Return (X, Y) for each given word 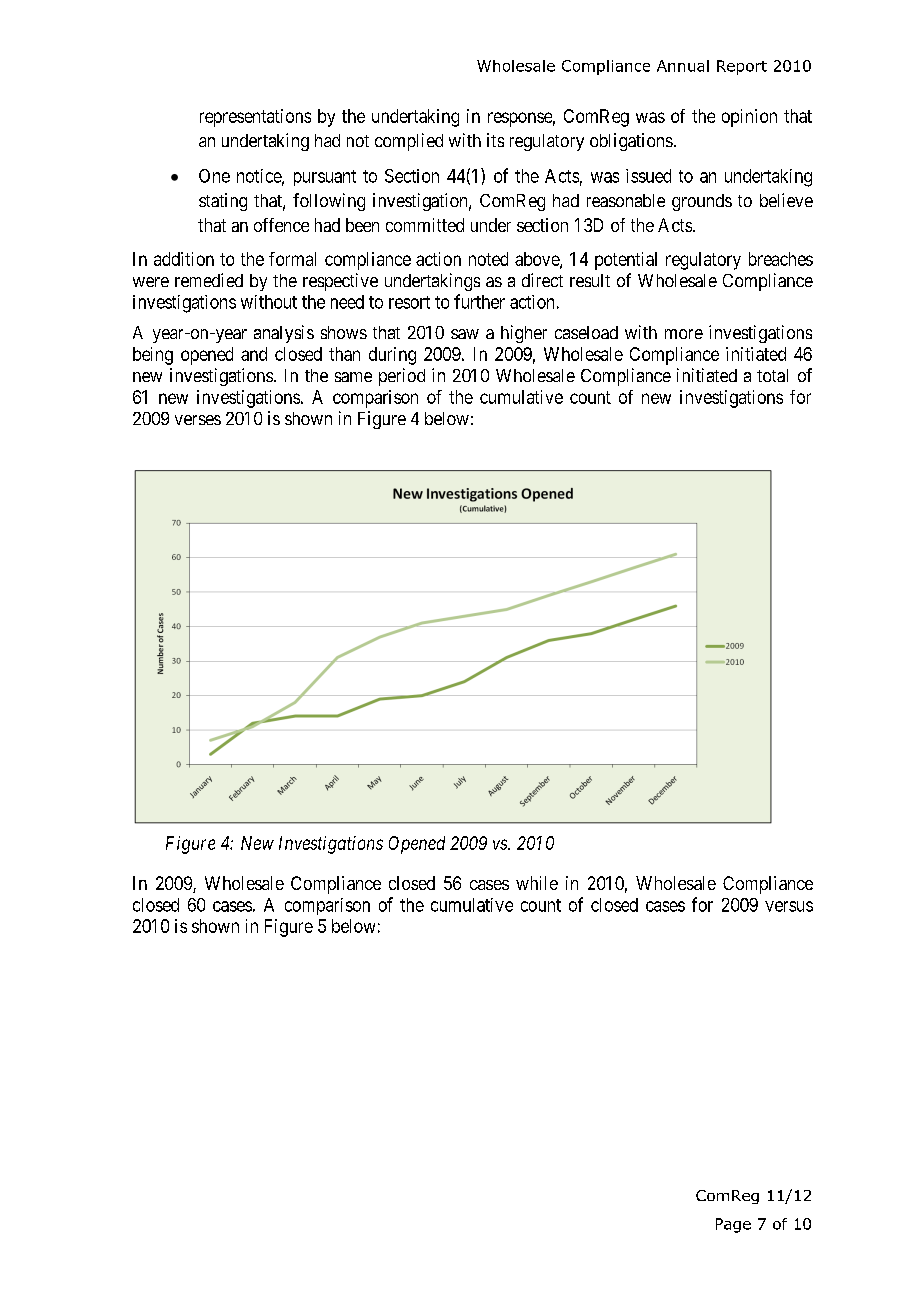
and (254, 354)
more (684, 334)
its (495, 140)
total (772, 375)
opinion (749, 118)
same (353, 377)
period (402, 377)
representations (255, 118)
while (537, 883)
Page (733, 1225)
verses (198, 420)
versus (789, 906)
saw (465, 334)
